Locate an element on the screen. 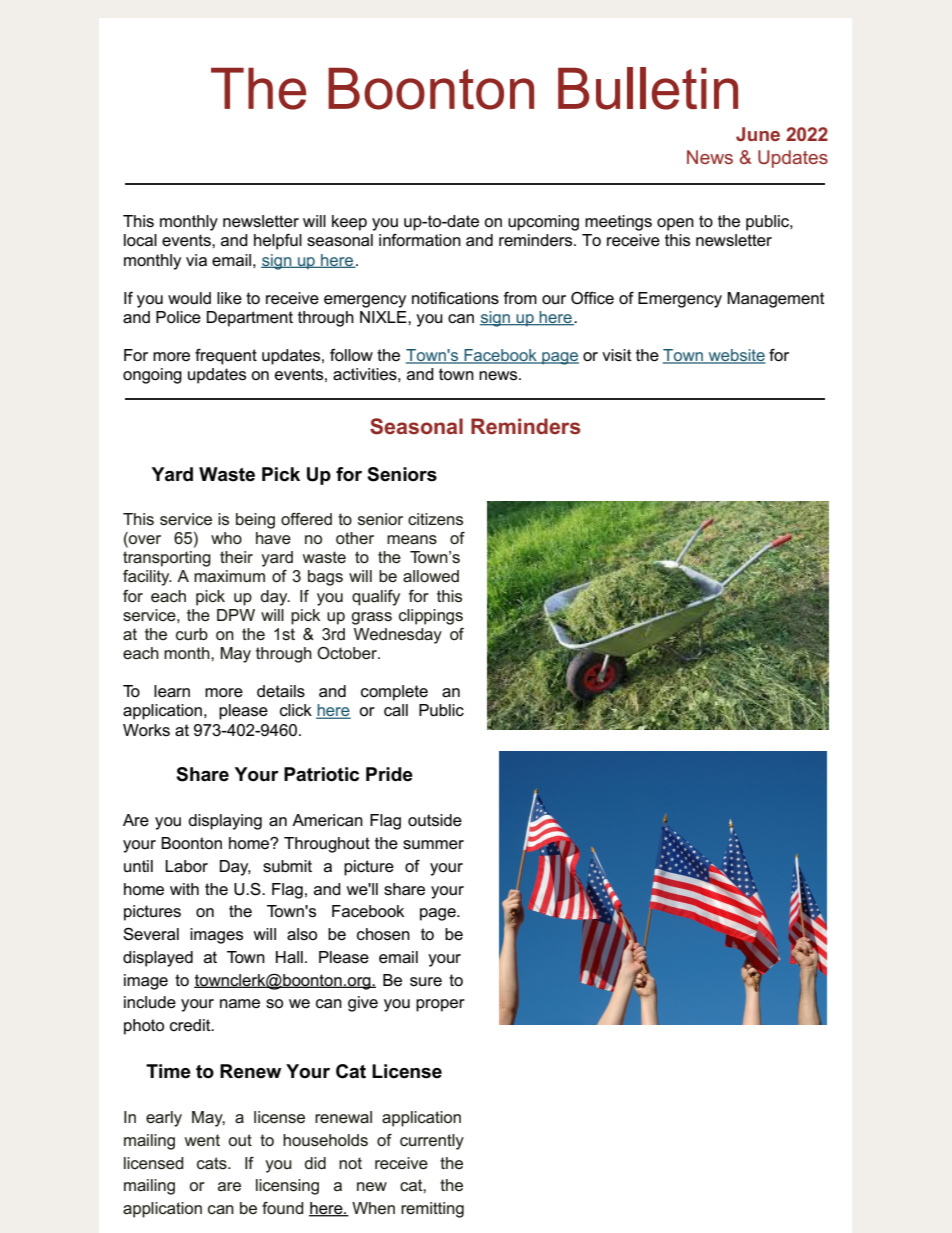 This screenshot has width=952, height=1233. cats is located at coordinates (213, 1163).
